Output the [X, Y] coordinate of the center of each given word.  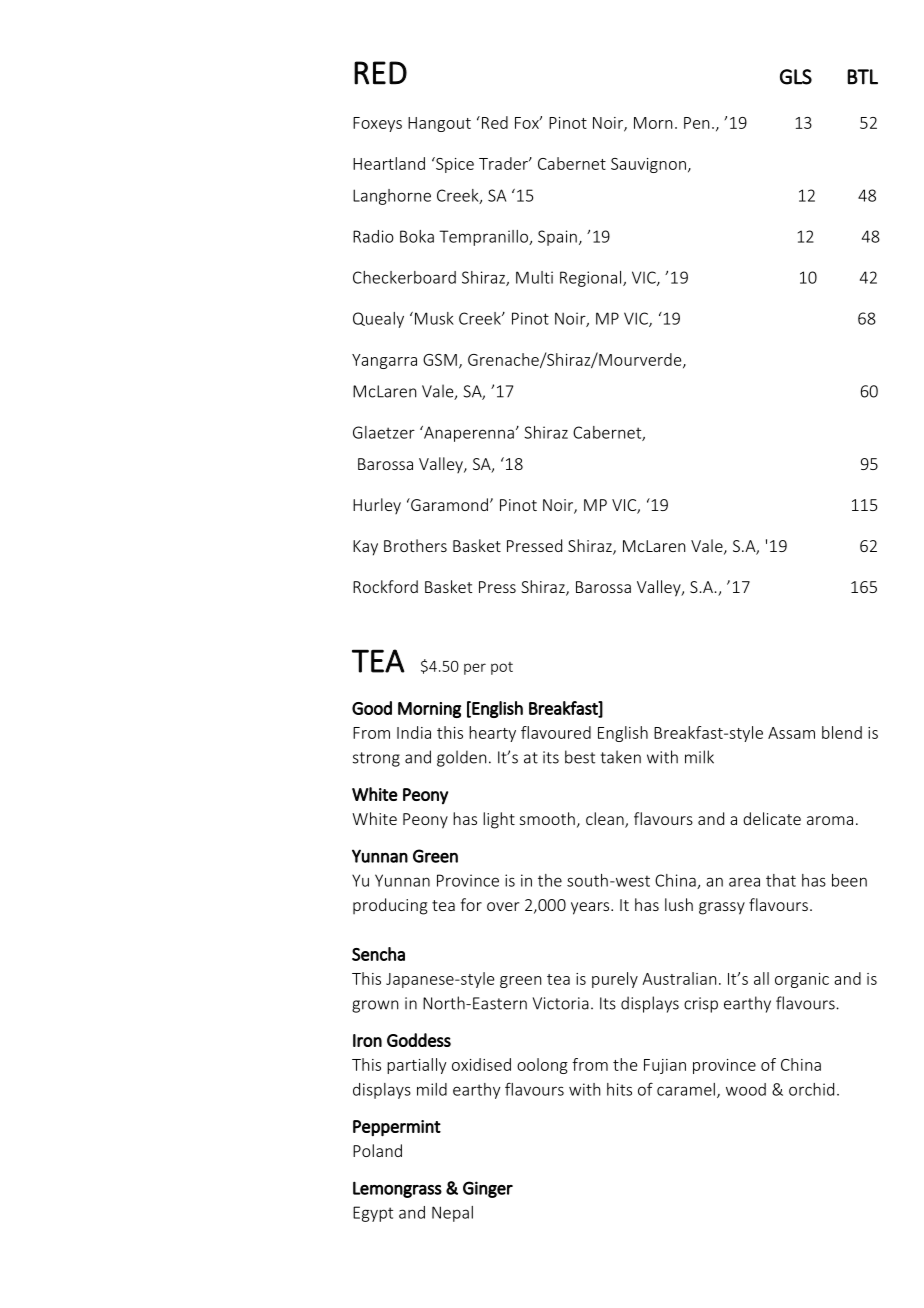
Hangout [439, 124]
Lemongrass [397, 1189]
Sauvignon [648, 165]
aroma [830, 820]
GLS [796, 77]
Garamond [448, 504]
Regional [592, 279]
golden [461, 758]
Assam [791, 733]
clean [606, 819]
